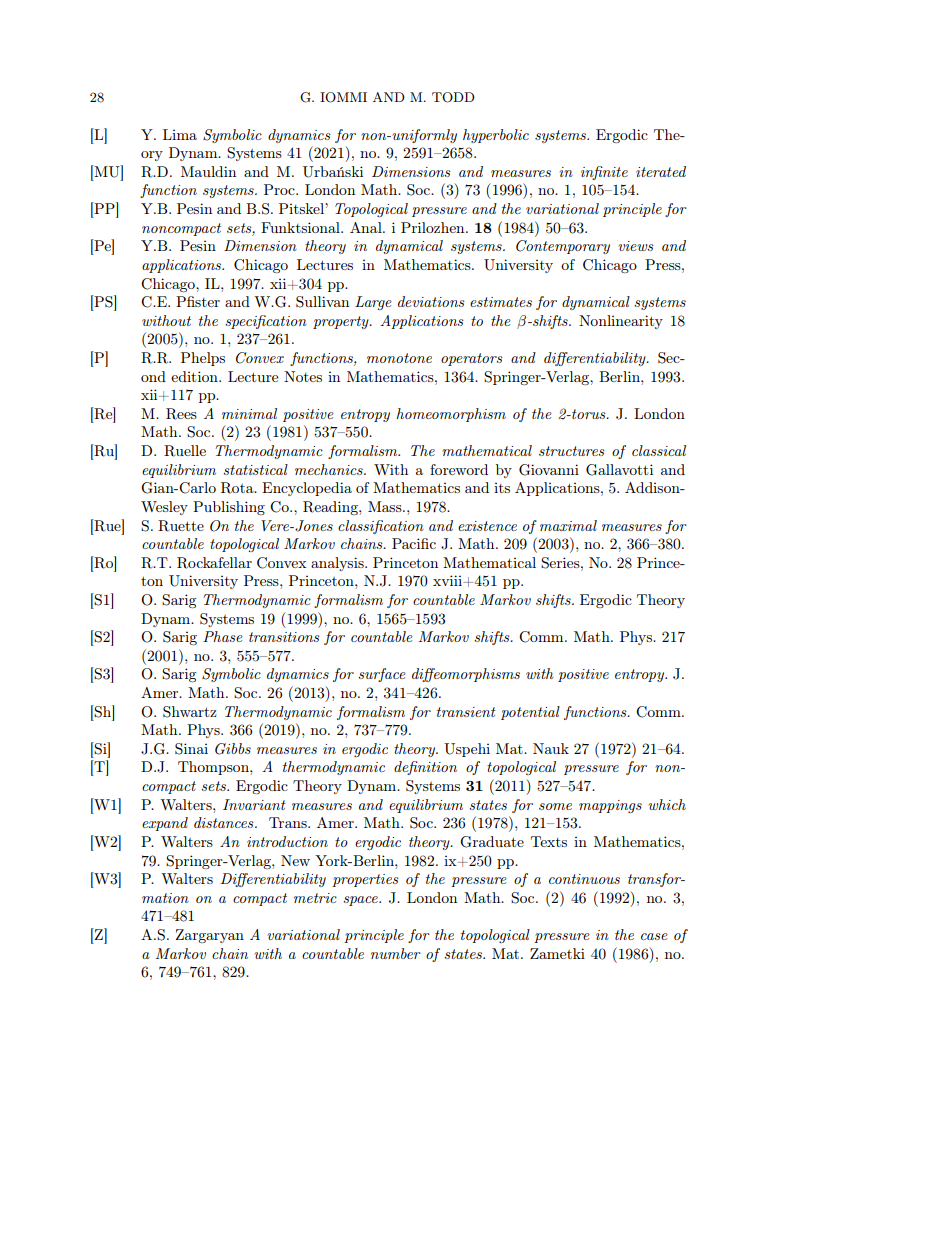 The height and width of the document is (1233, 952). I want to click on Lima, so click(180, 134).
